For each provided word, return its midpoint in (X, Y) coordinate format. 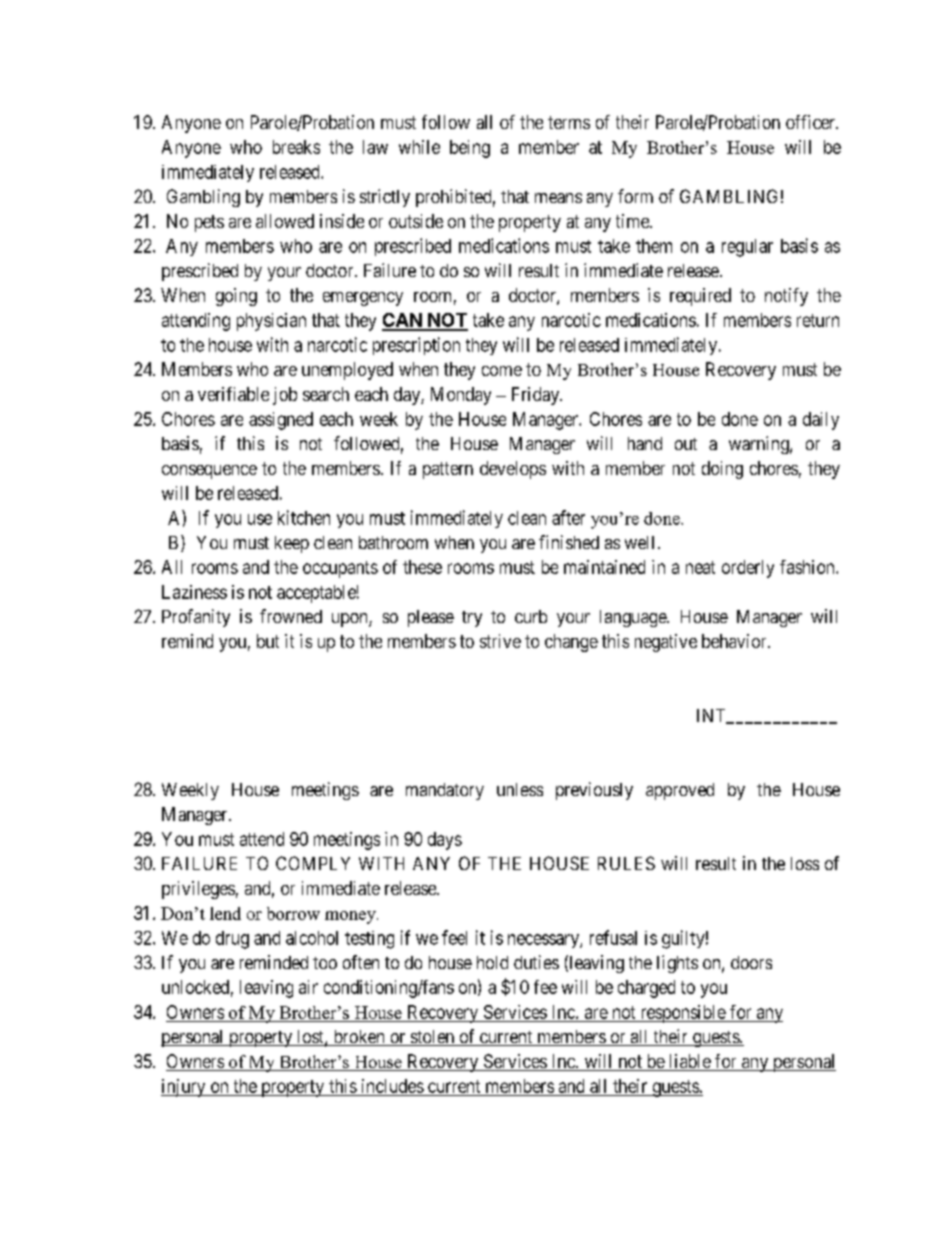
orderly (748, 569)
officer (812, 122)
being (470, 149)
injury (184, 1088)
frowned (291, 616)
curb (531, 616)
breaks (296, 147)
